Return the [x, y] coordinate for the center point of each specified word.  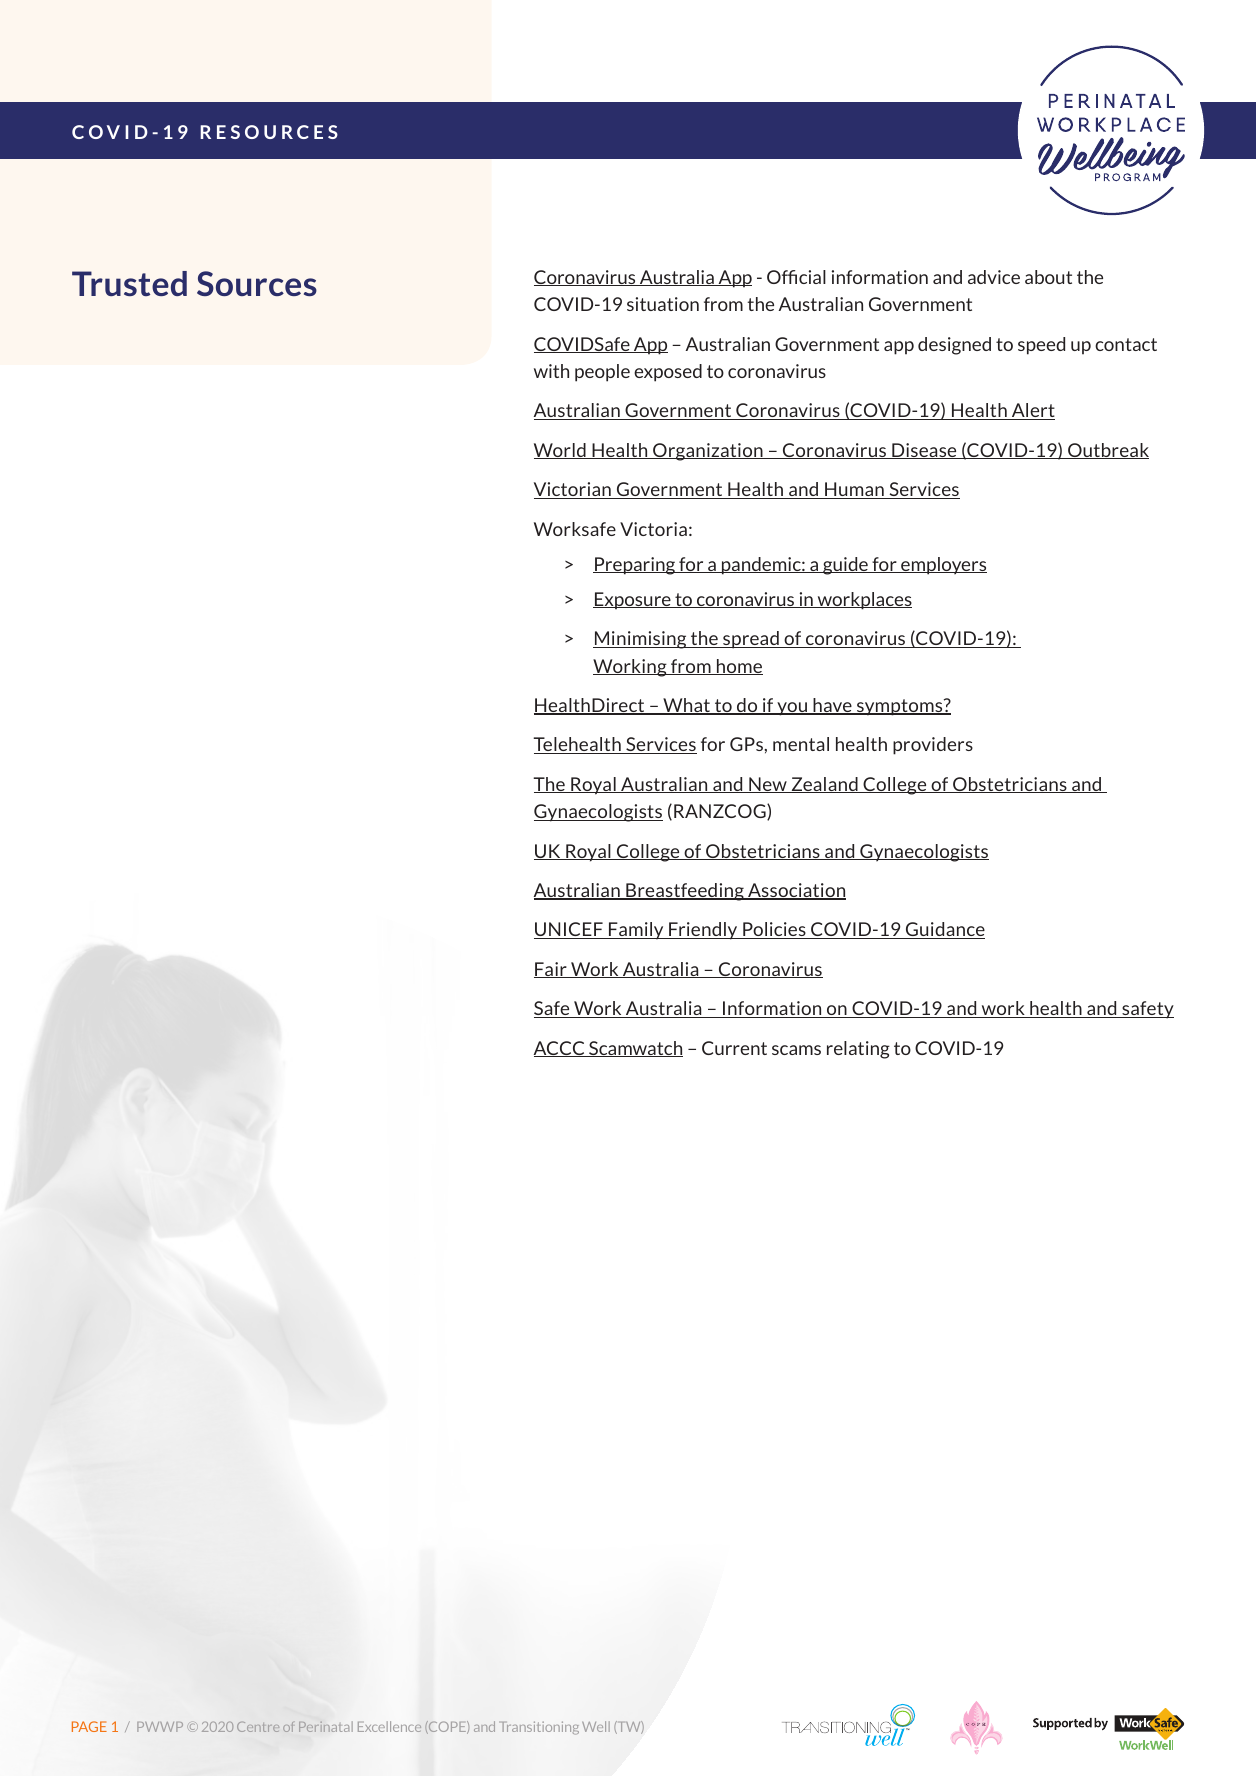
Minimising [641, 640]
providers [933, 746]
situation [663, 304]
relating [858, 1050]
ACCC [560, 1049]
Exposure [633, 601]
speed [1041, 346]
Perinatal [326, 1727]
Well [596, 1726]
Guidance [944, 930]
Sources [257, 283]
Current [734, 1048]
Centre [258, 1727]
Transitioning [539, 1728]
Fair [551, 970]
